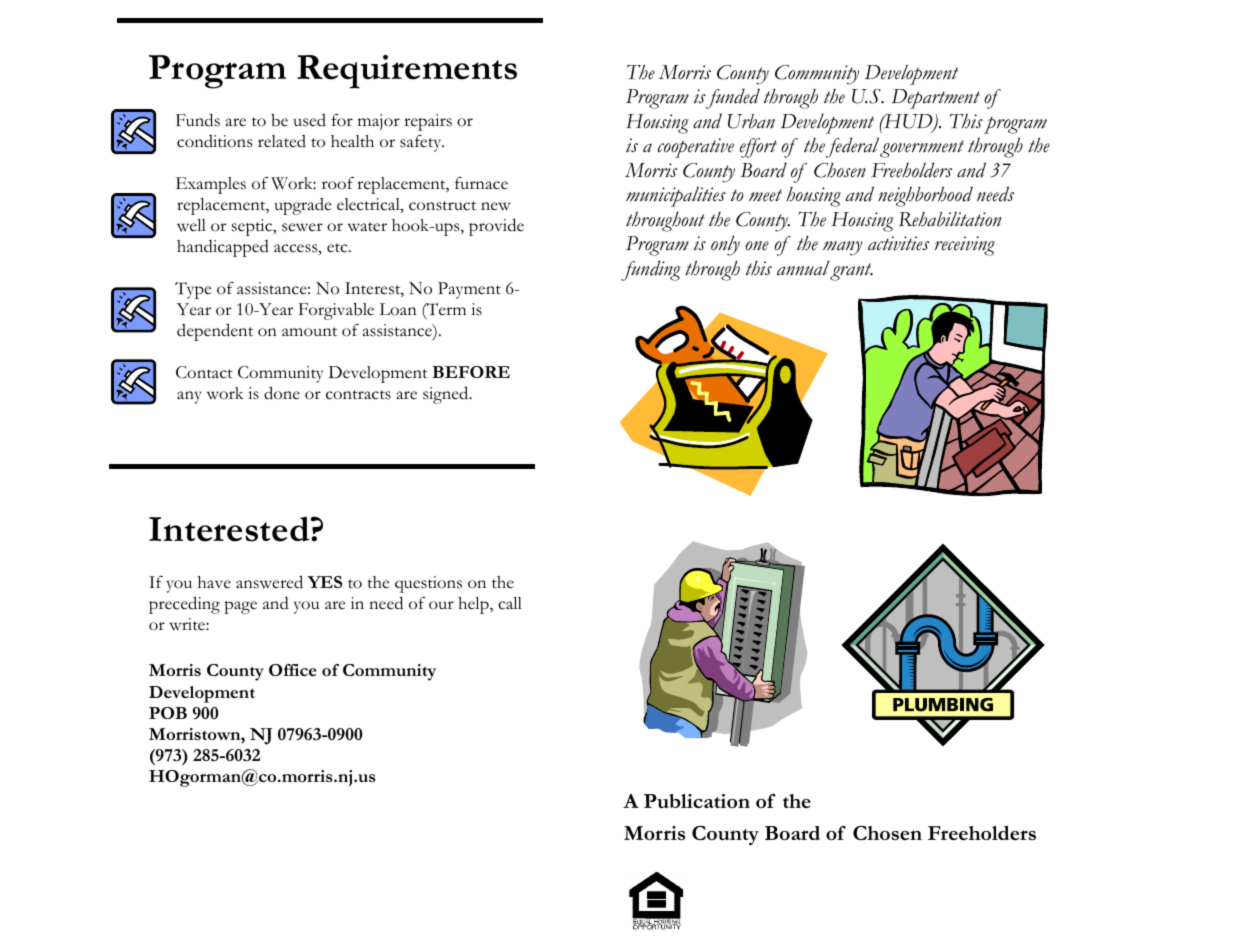 The image size is (1233, 952). I want to click on amount, so click(309, 332).
